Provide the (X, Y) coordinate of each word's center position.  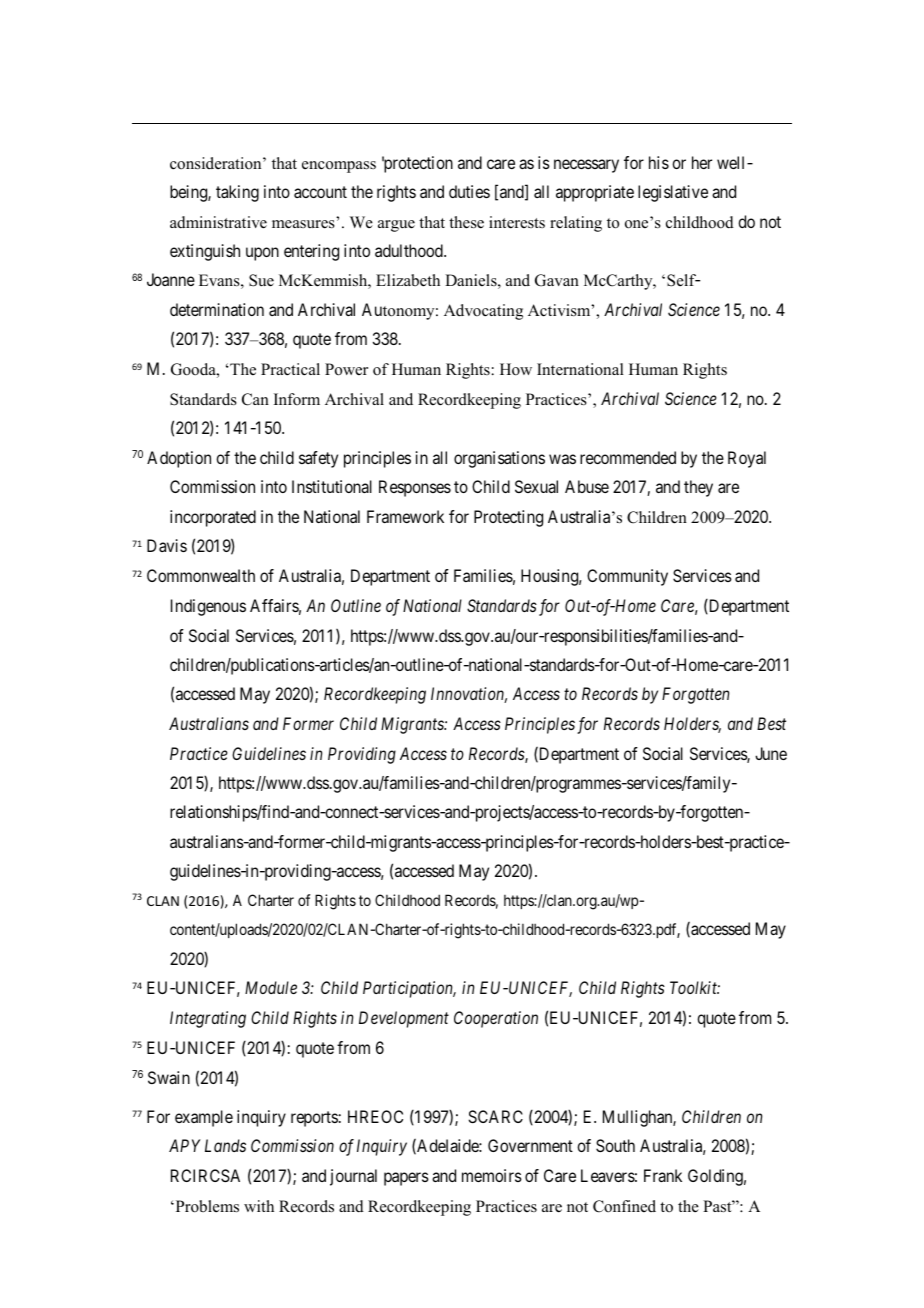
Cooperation (496, 1019)
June (771, 753)
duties (469, 191)
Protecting (508, 518)
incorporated (213, 518)
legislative (673, 193)
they (698, 488)
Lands (225, 1145)
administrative (218, 222)
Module (271, 987)
